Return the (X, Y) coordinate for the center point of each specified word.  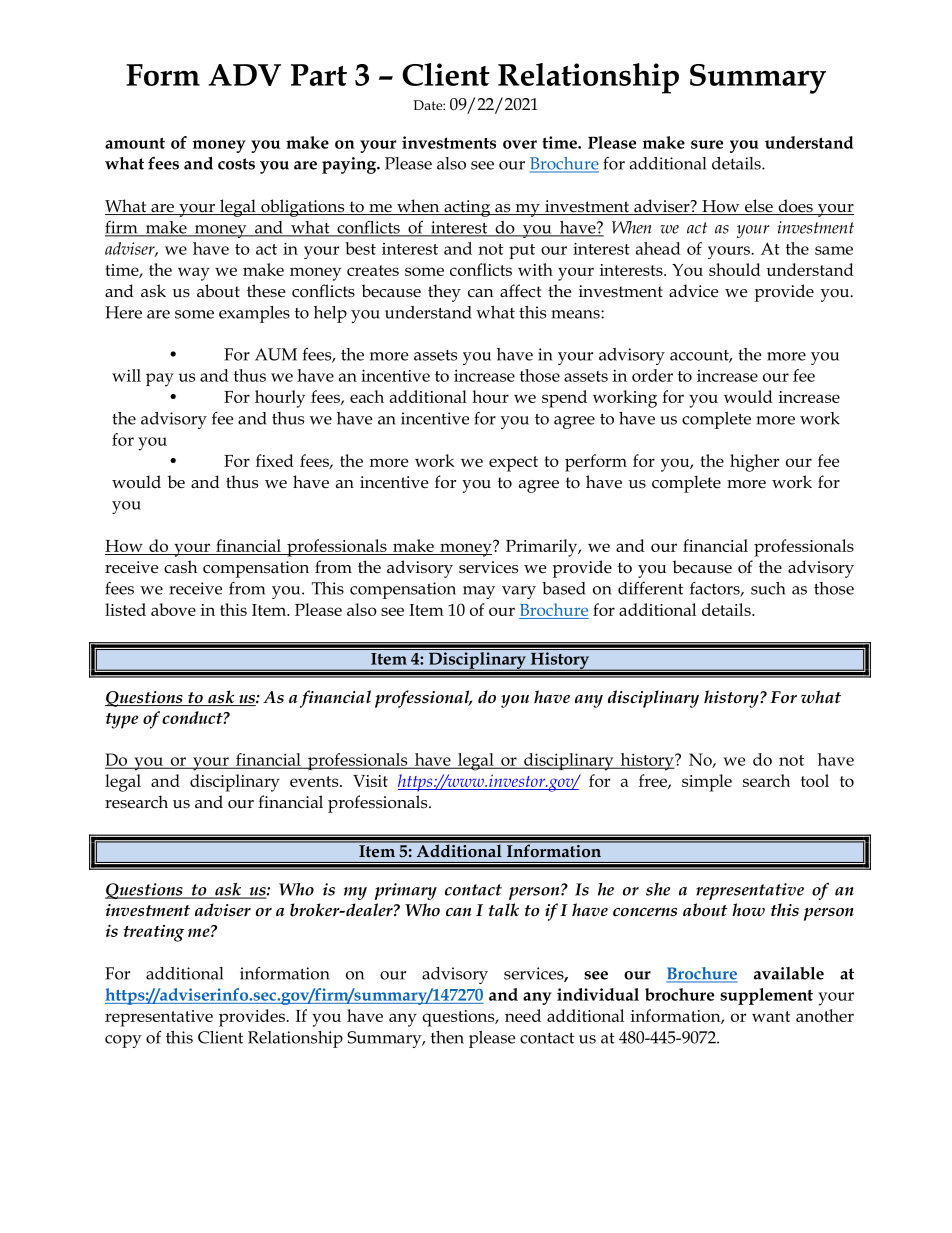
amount (135, 143)
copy (123, 1041)
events (315, 781)
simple (707, 783)
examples (254, 314)
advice (693, 291)
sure (707, 144)
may (479, 592)
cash (180, 567)
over (520, 144)
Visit (370, 781)
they (444, 293)
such (768, 588)
